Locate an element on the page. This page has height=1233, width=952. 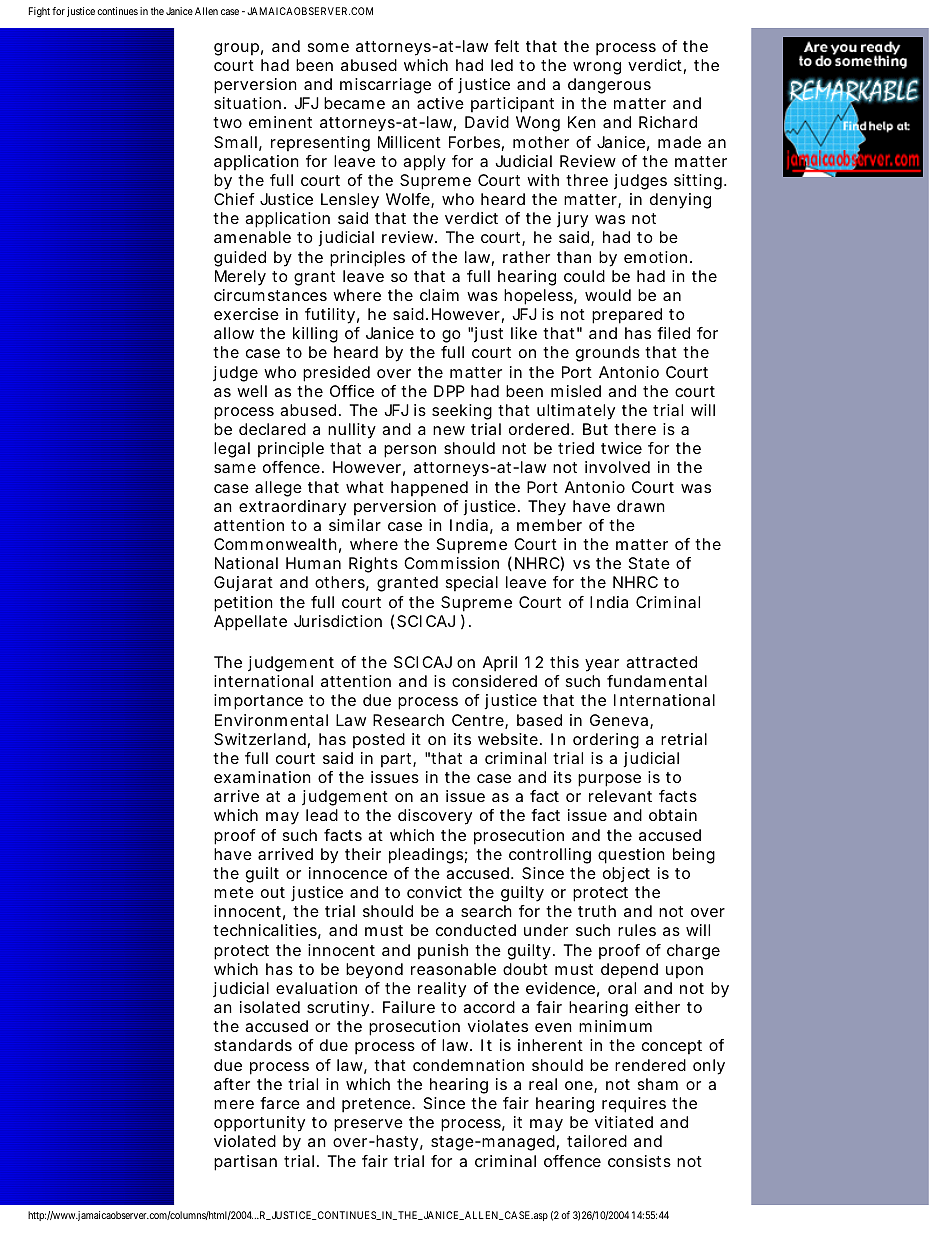
purpose is located at coordinates (609, 780).
